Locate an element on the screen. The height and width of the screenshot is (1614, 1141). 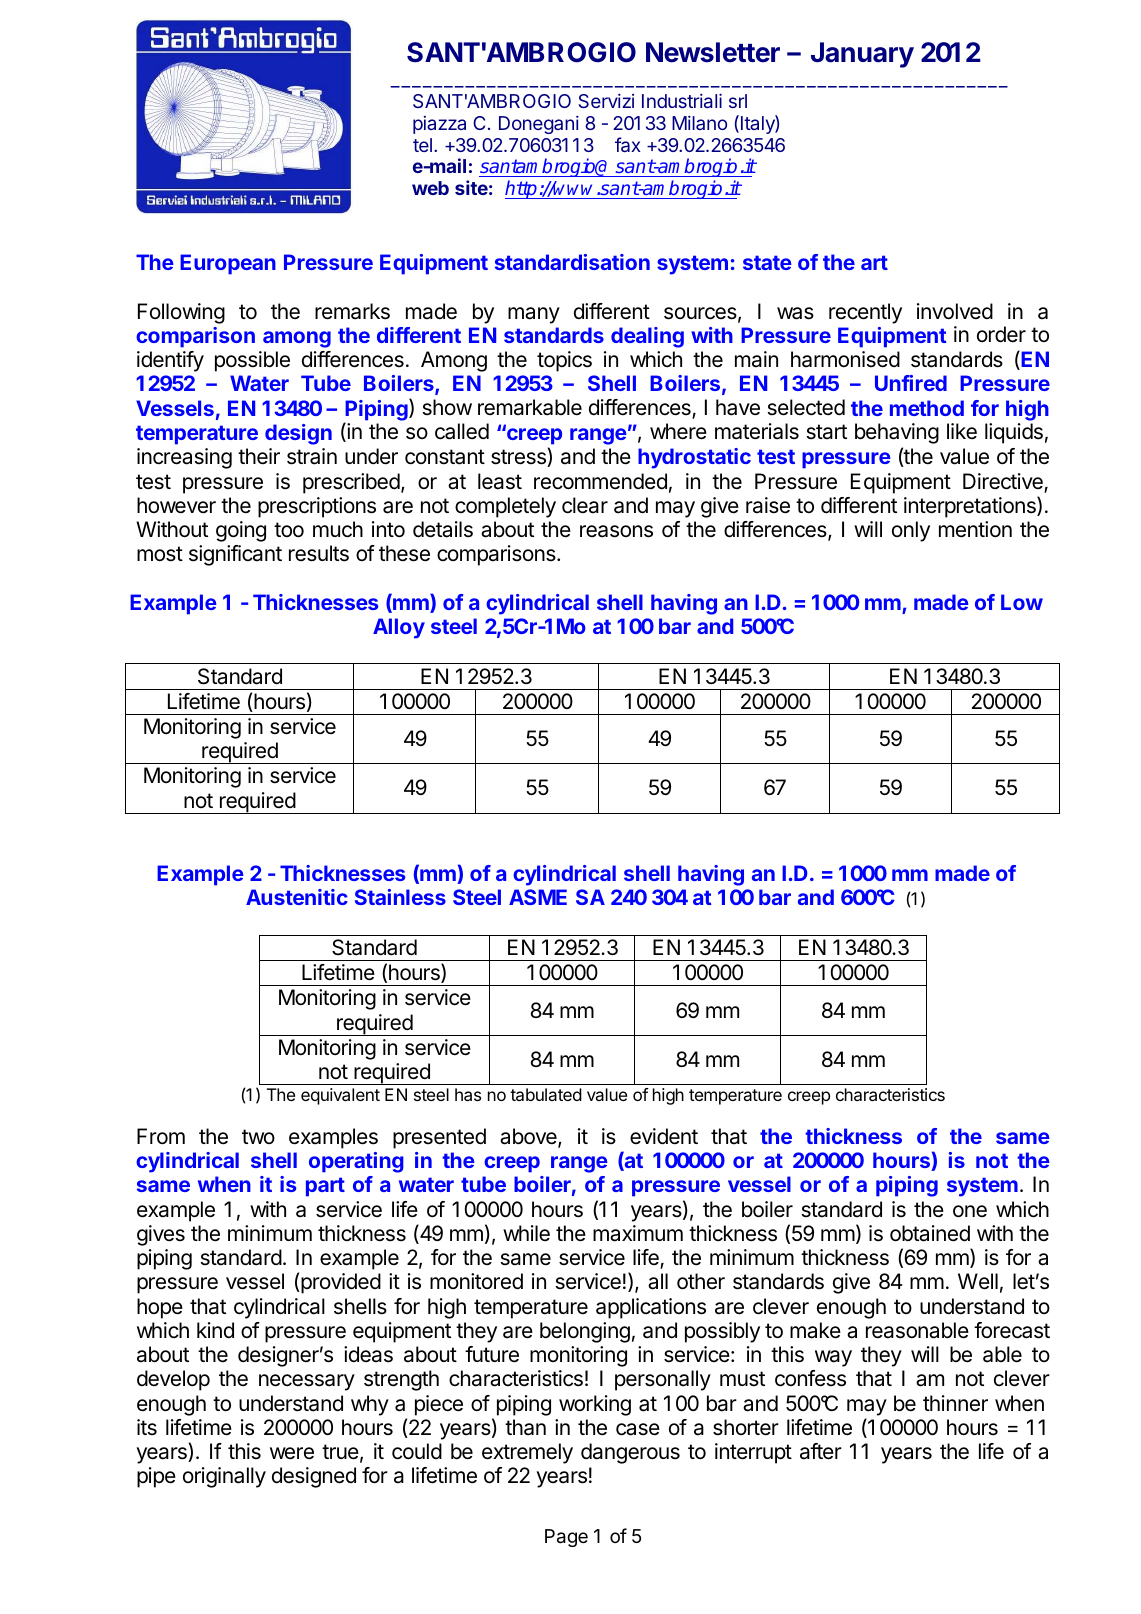
piazza is located at coordinates (439, 125).
